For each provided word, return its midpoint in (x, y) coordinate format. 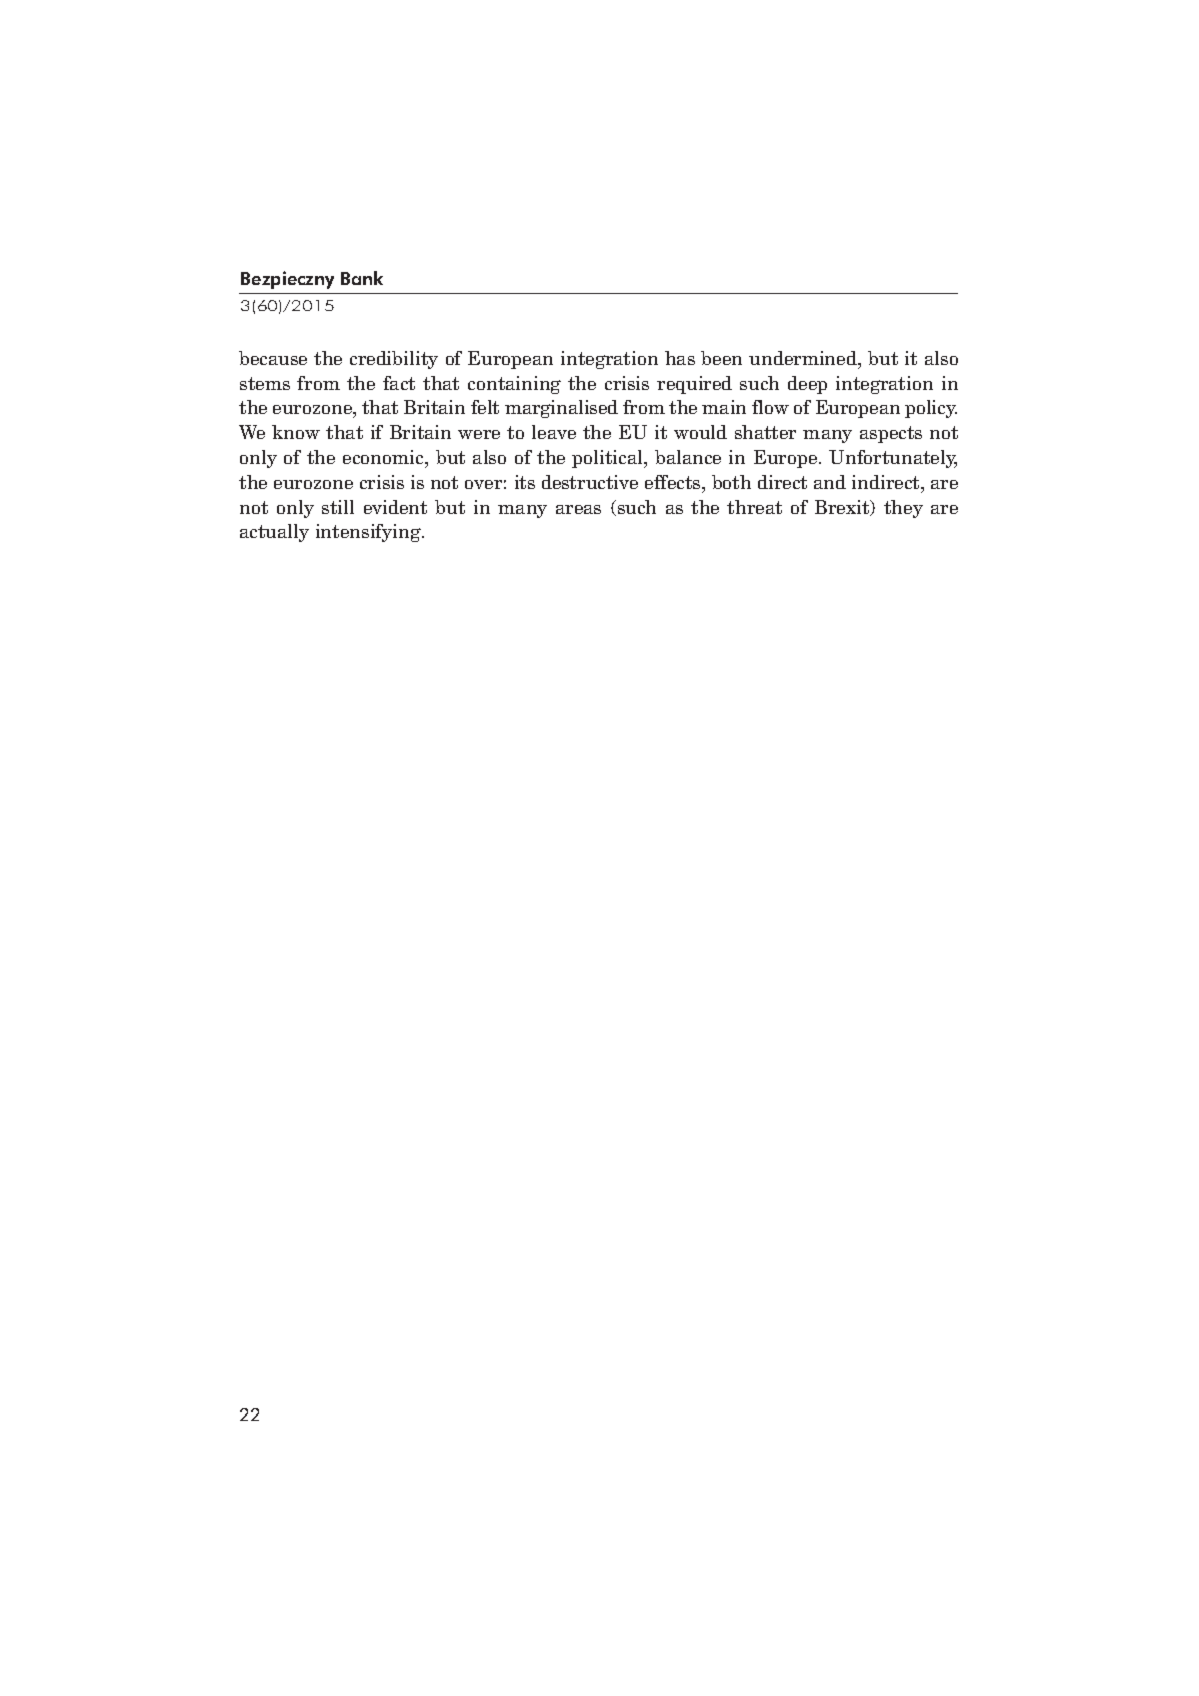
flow (770, 407)
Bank (362, 278)
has (680, 358)
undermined (804, 358)
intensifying (369, 533)
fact (399, 383)
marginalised (561, 409)
